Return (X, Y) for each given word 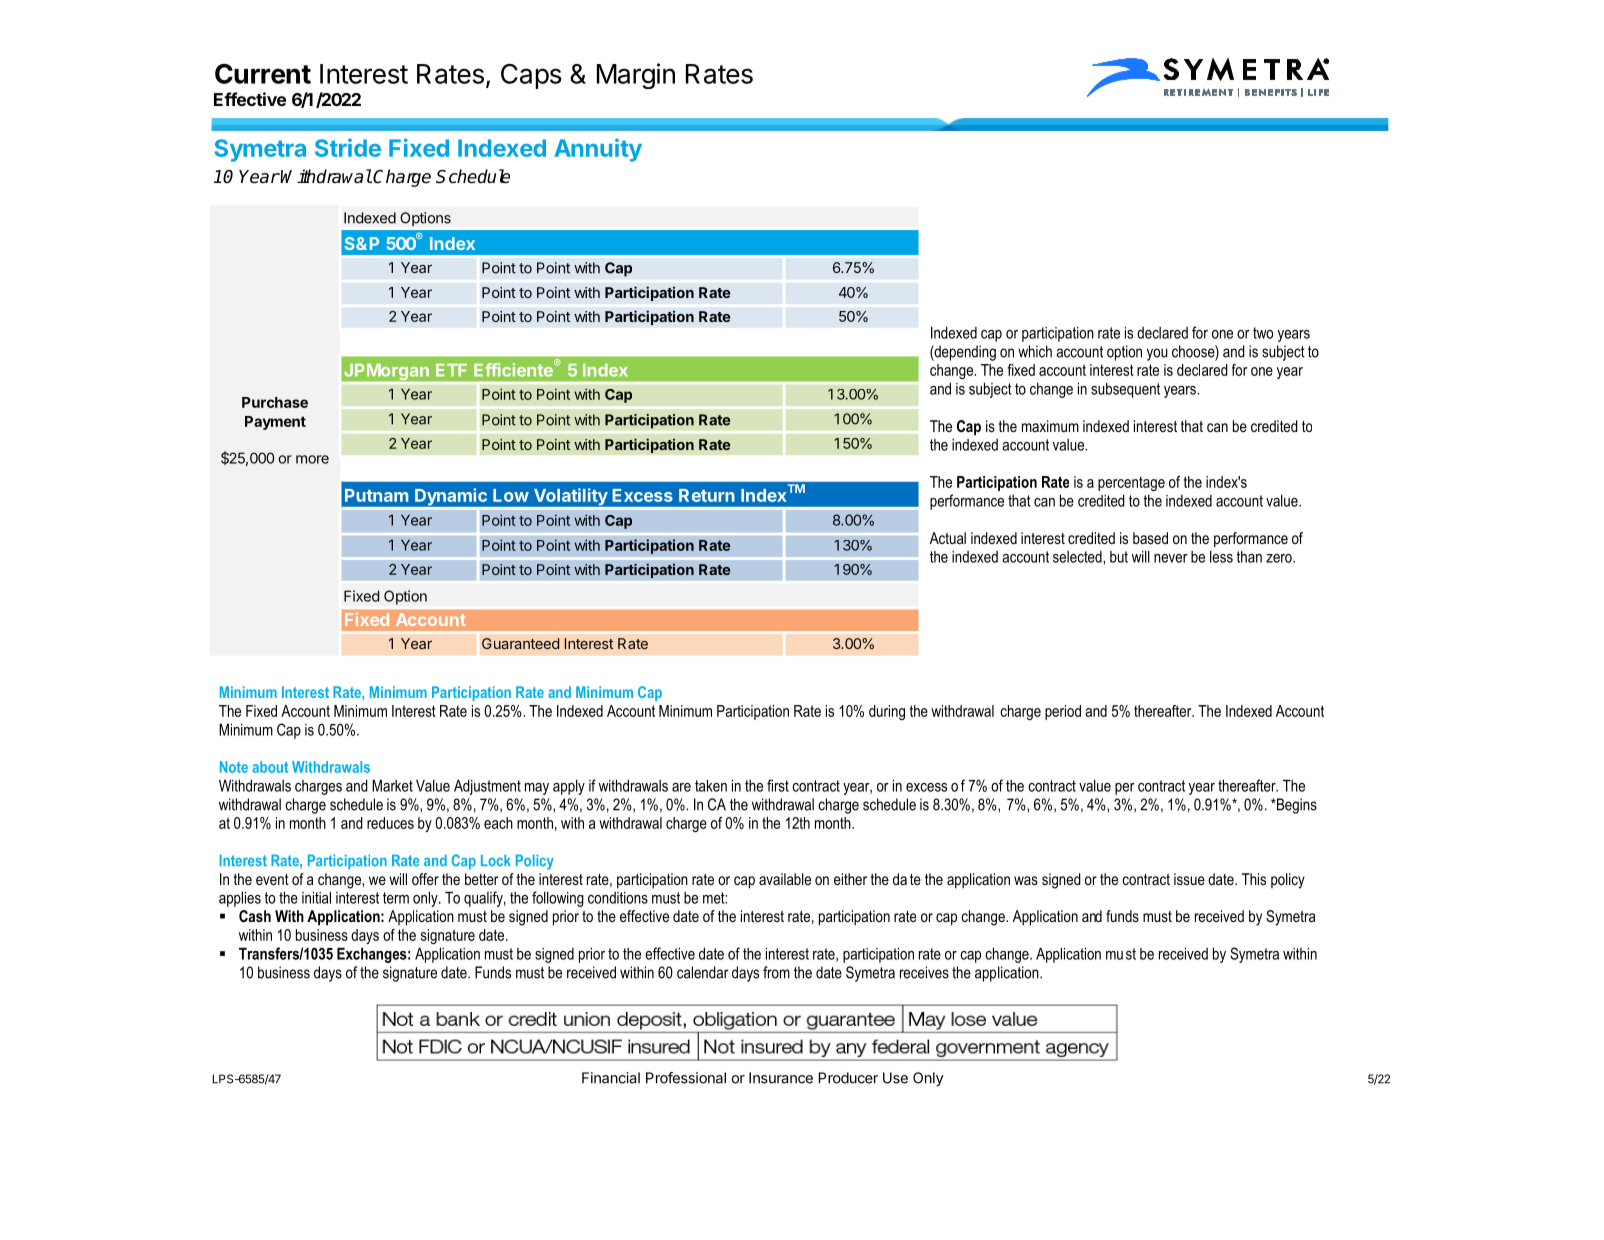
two (1263, 333)
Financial (611, 1078)
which (1035, 351)
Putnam (377, 495)
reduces (390, 823)
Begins (1295, 806)
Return (707, 495)
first (778, 785)
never (1171, 558)
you (1157, 354)
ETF (451, 370)
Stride (348, 147)
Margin (636, 76)
